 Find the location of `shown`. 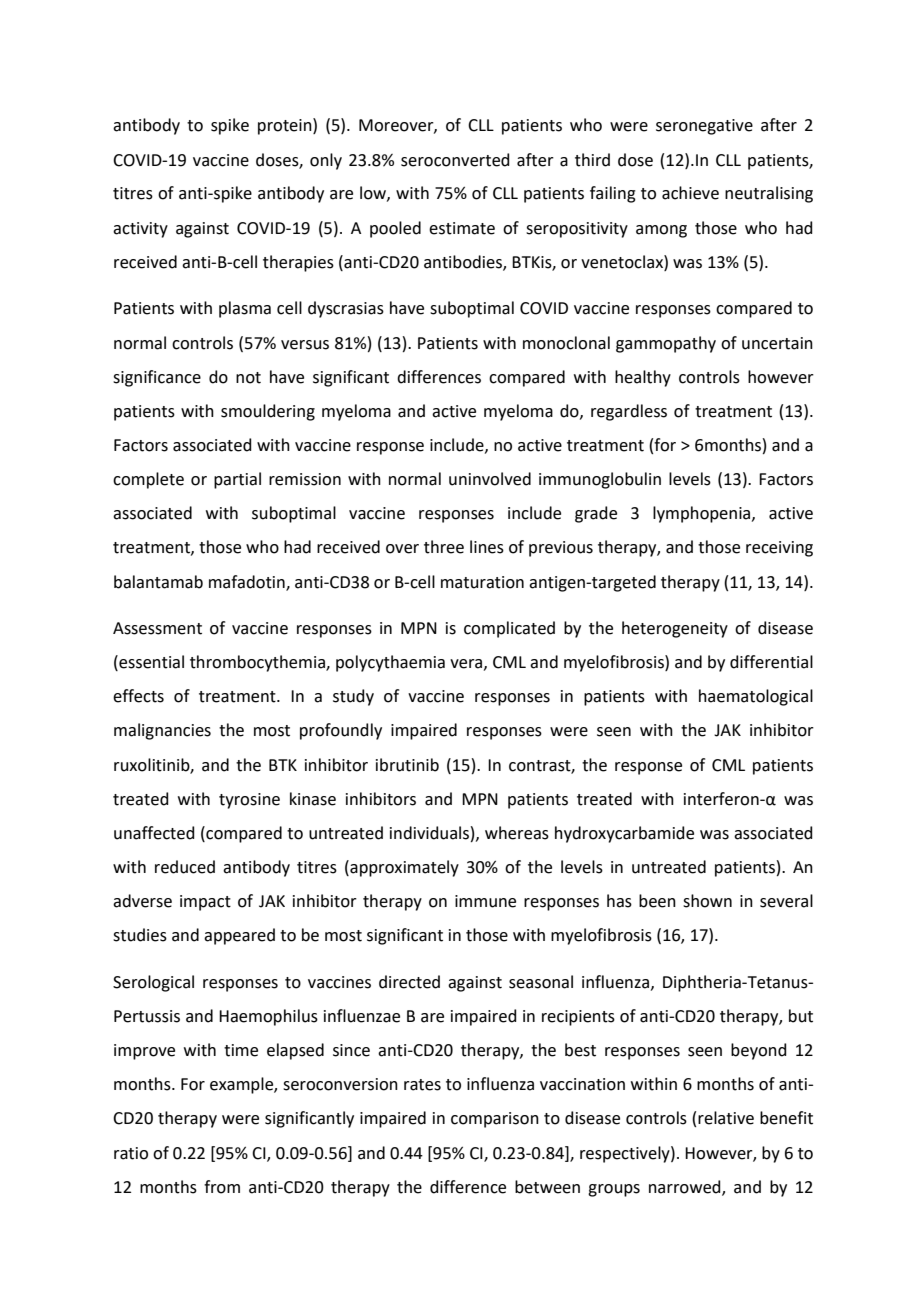

shown is located at coordinates (707, 901).
